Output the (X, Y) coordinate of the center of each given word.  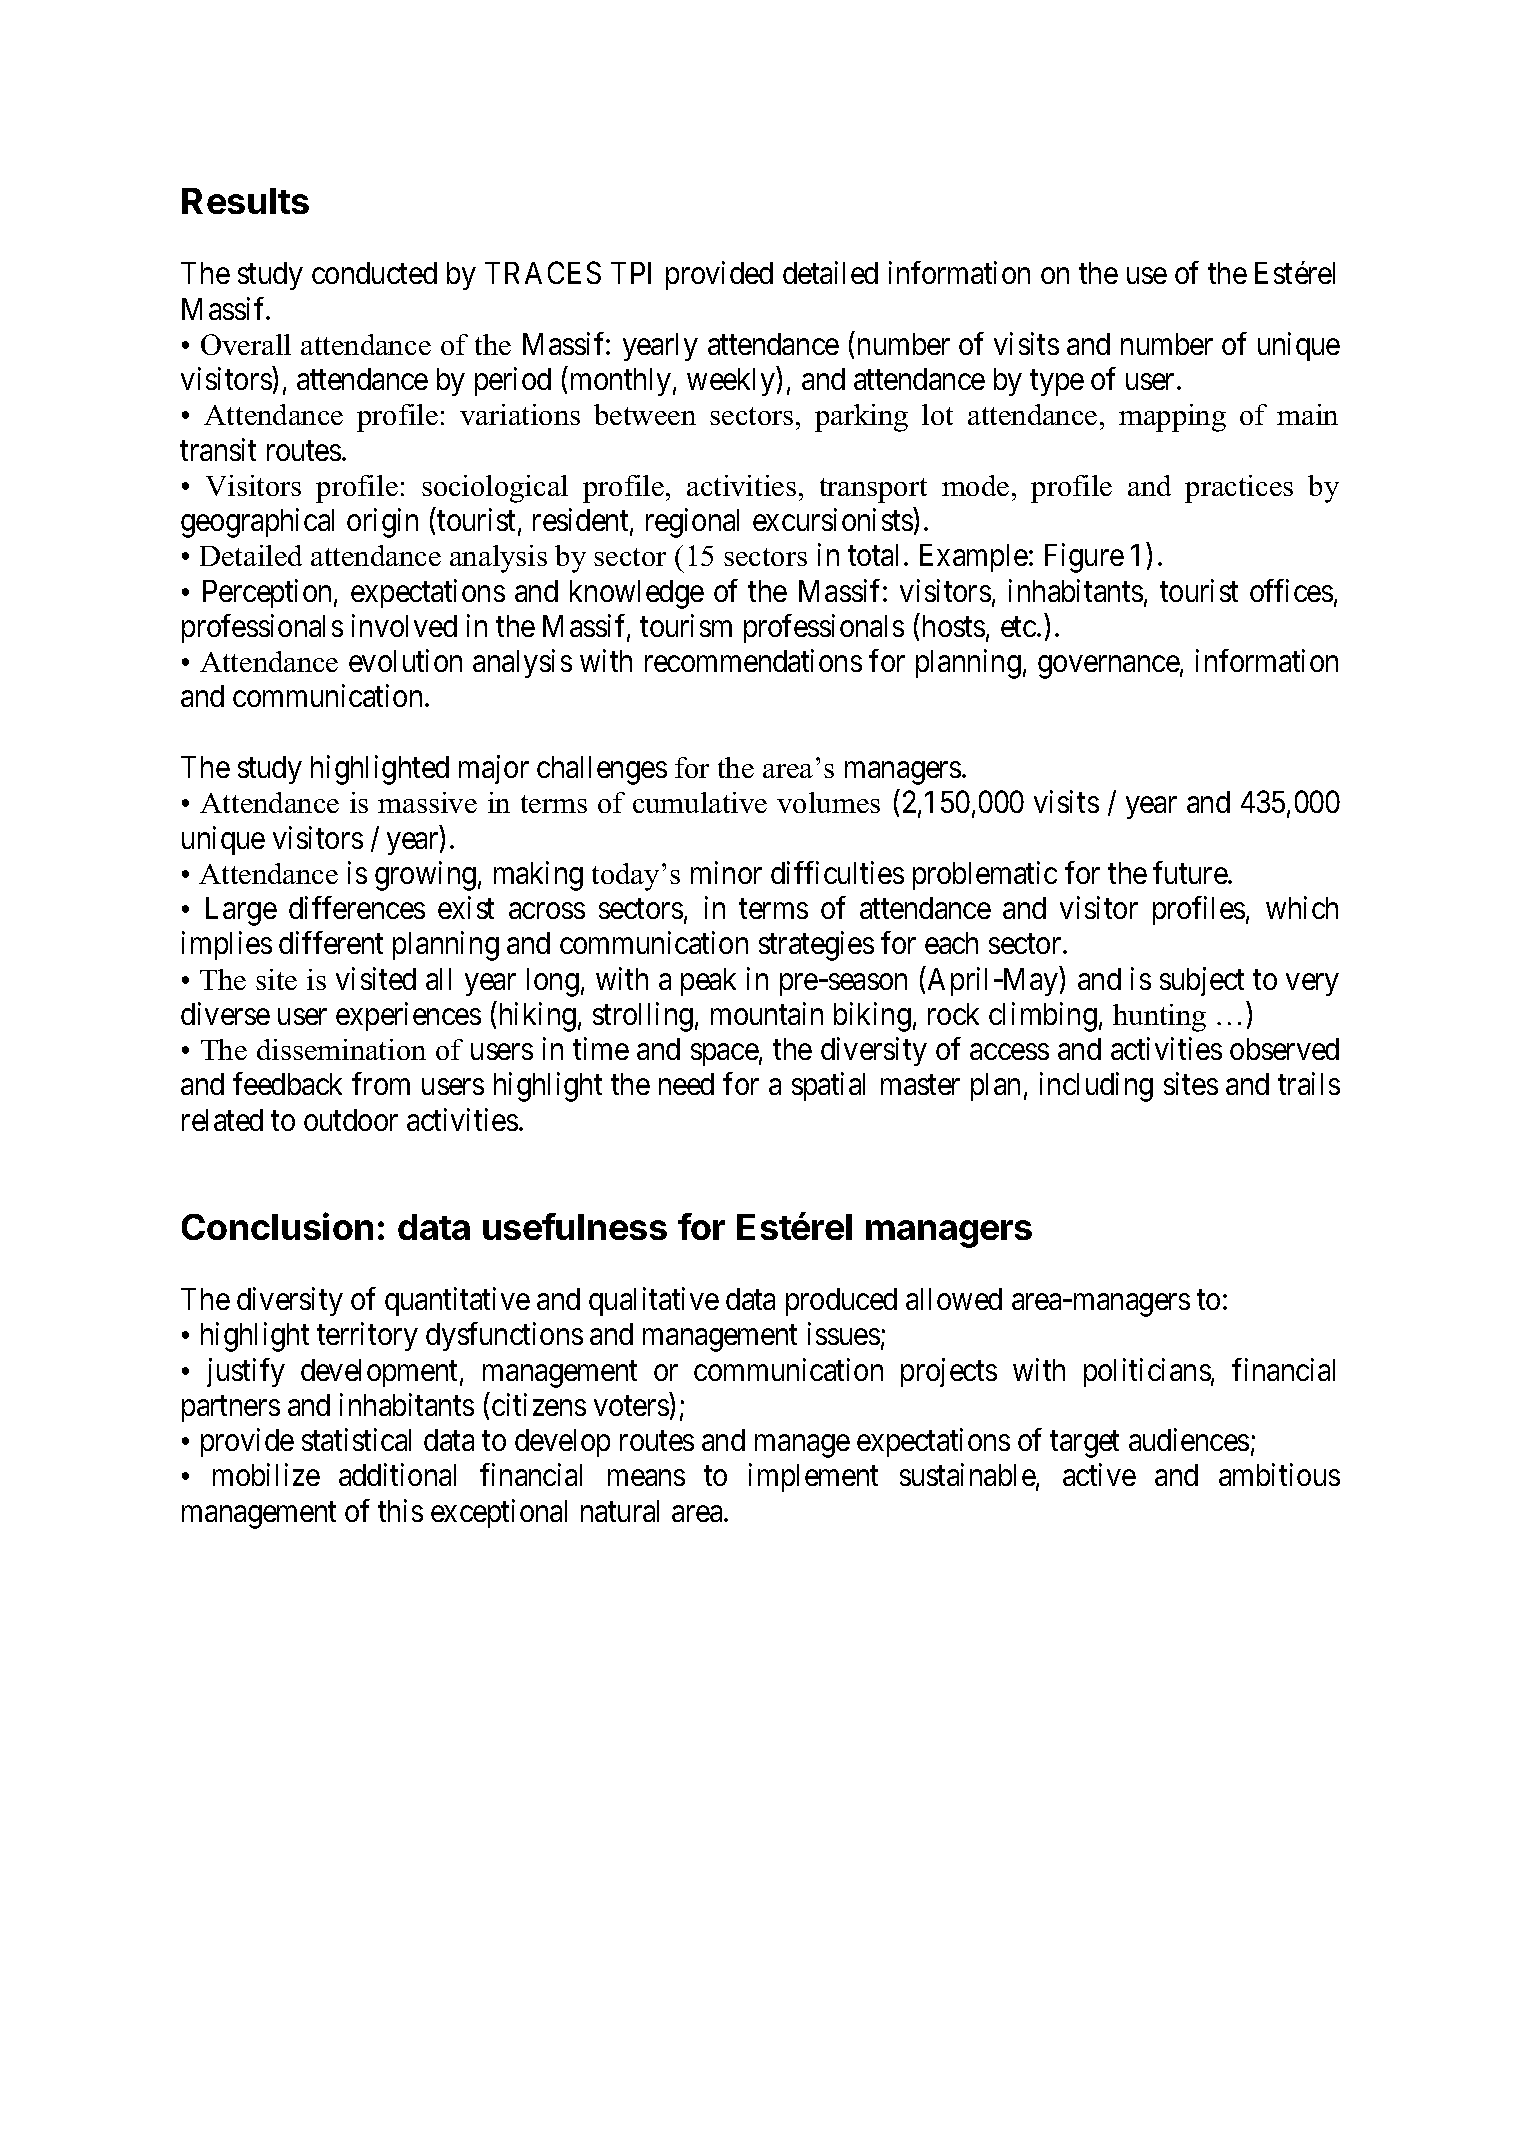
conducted (374, 273)
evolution (405, 660)
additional (397, 1474)
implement (813, 1477)
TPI (631, 273)
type (1057, 383)
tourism (686, 625)
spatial (828, 1086)
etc (1018, 627)
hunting (1159, 1018)
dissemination (341, 1049)
